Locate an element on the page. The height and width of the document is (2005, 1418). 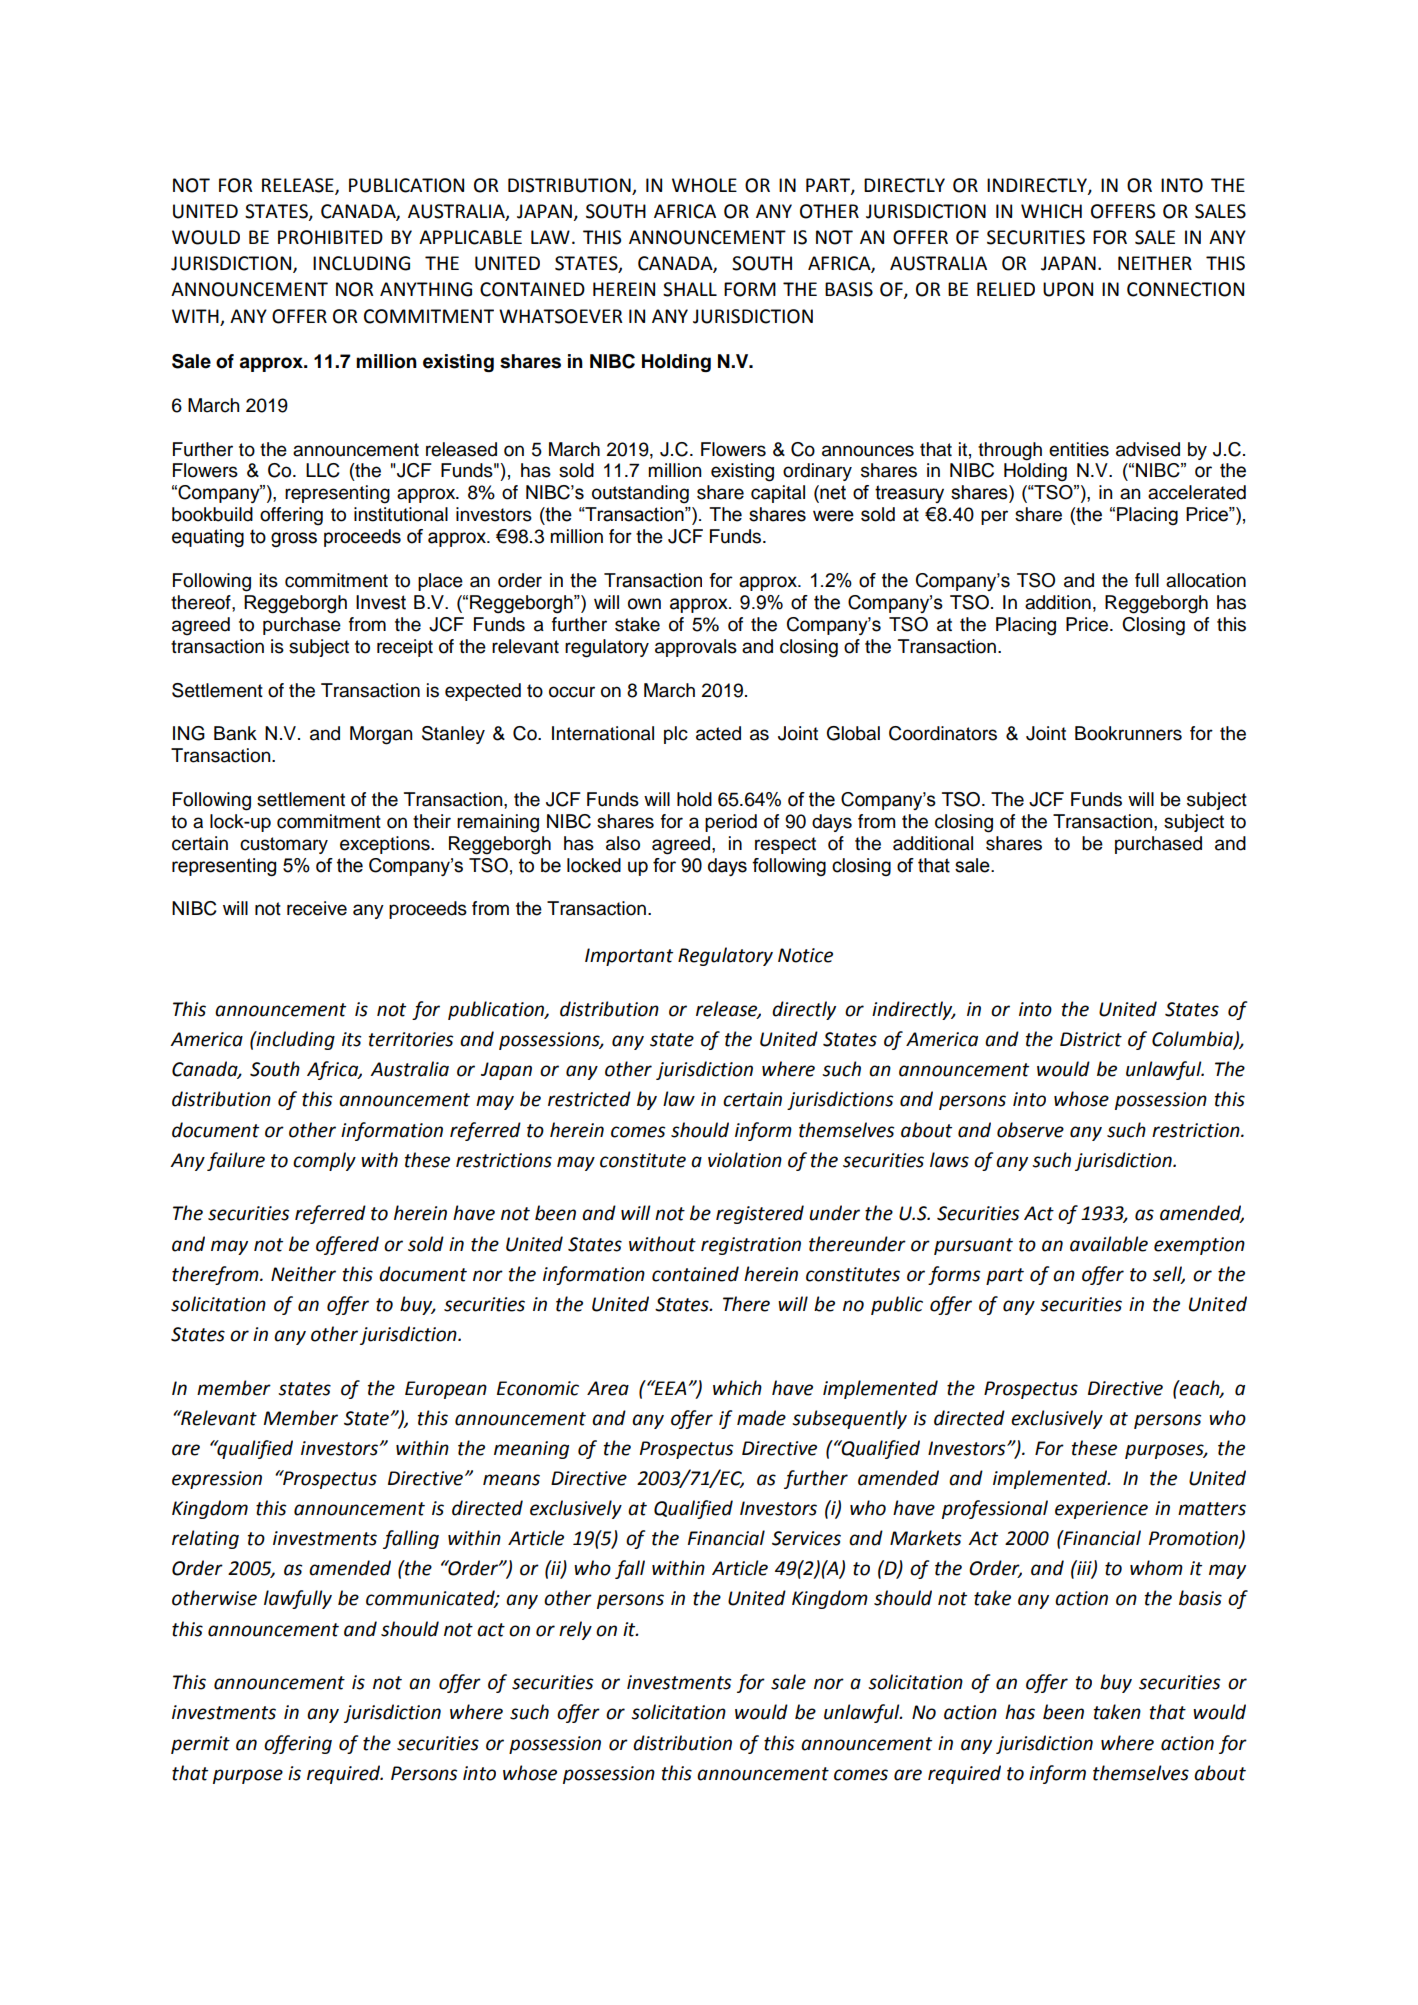
rely is located at coordinates (575, 1630).
